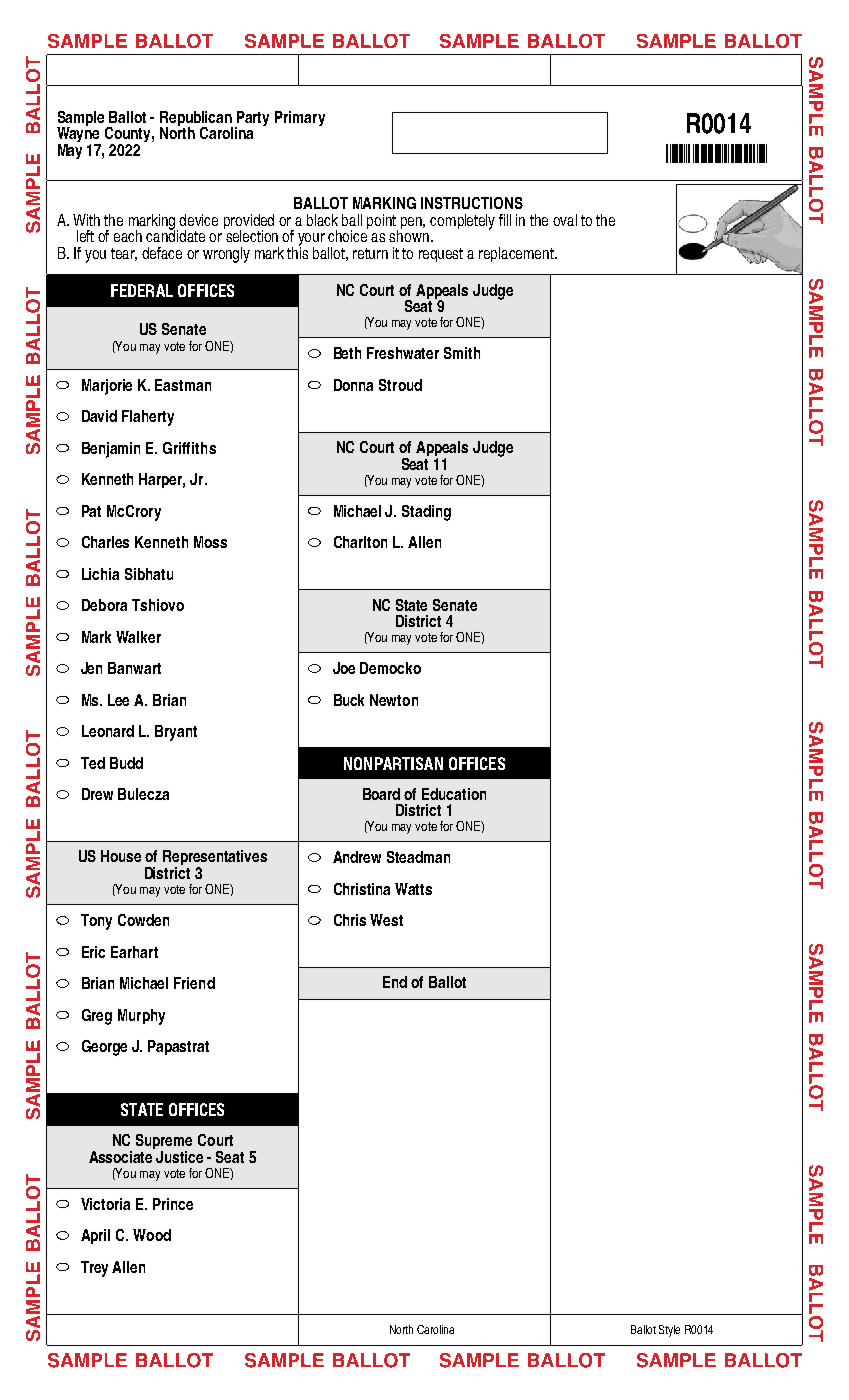 The width and height of the page is (849, 1400). I want to click on Joe, so click(344, 668).
